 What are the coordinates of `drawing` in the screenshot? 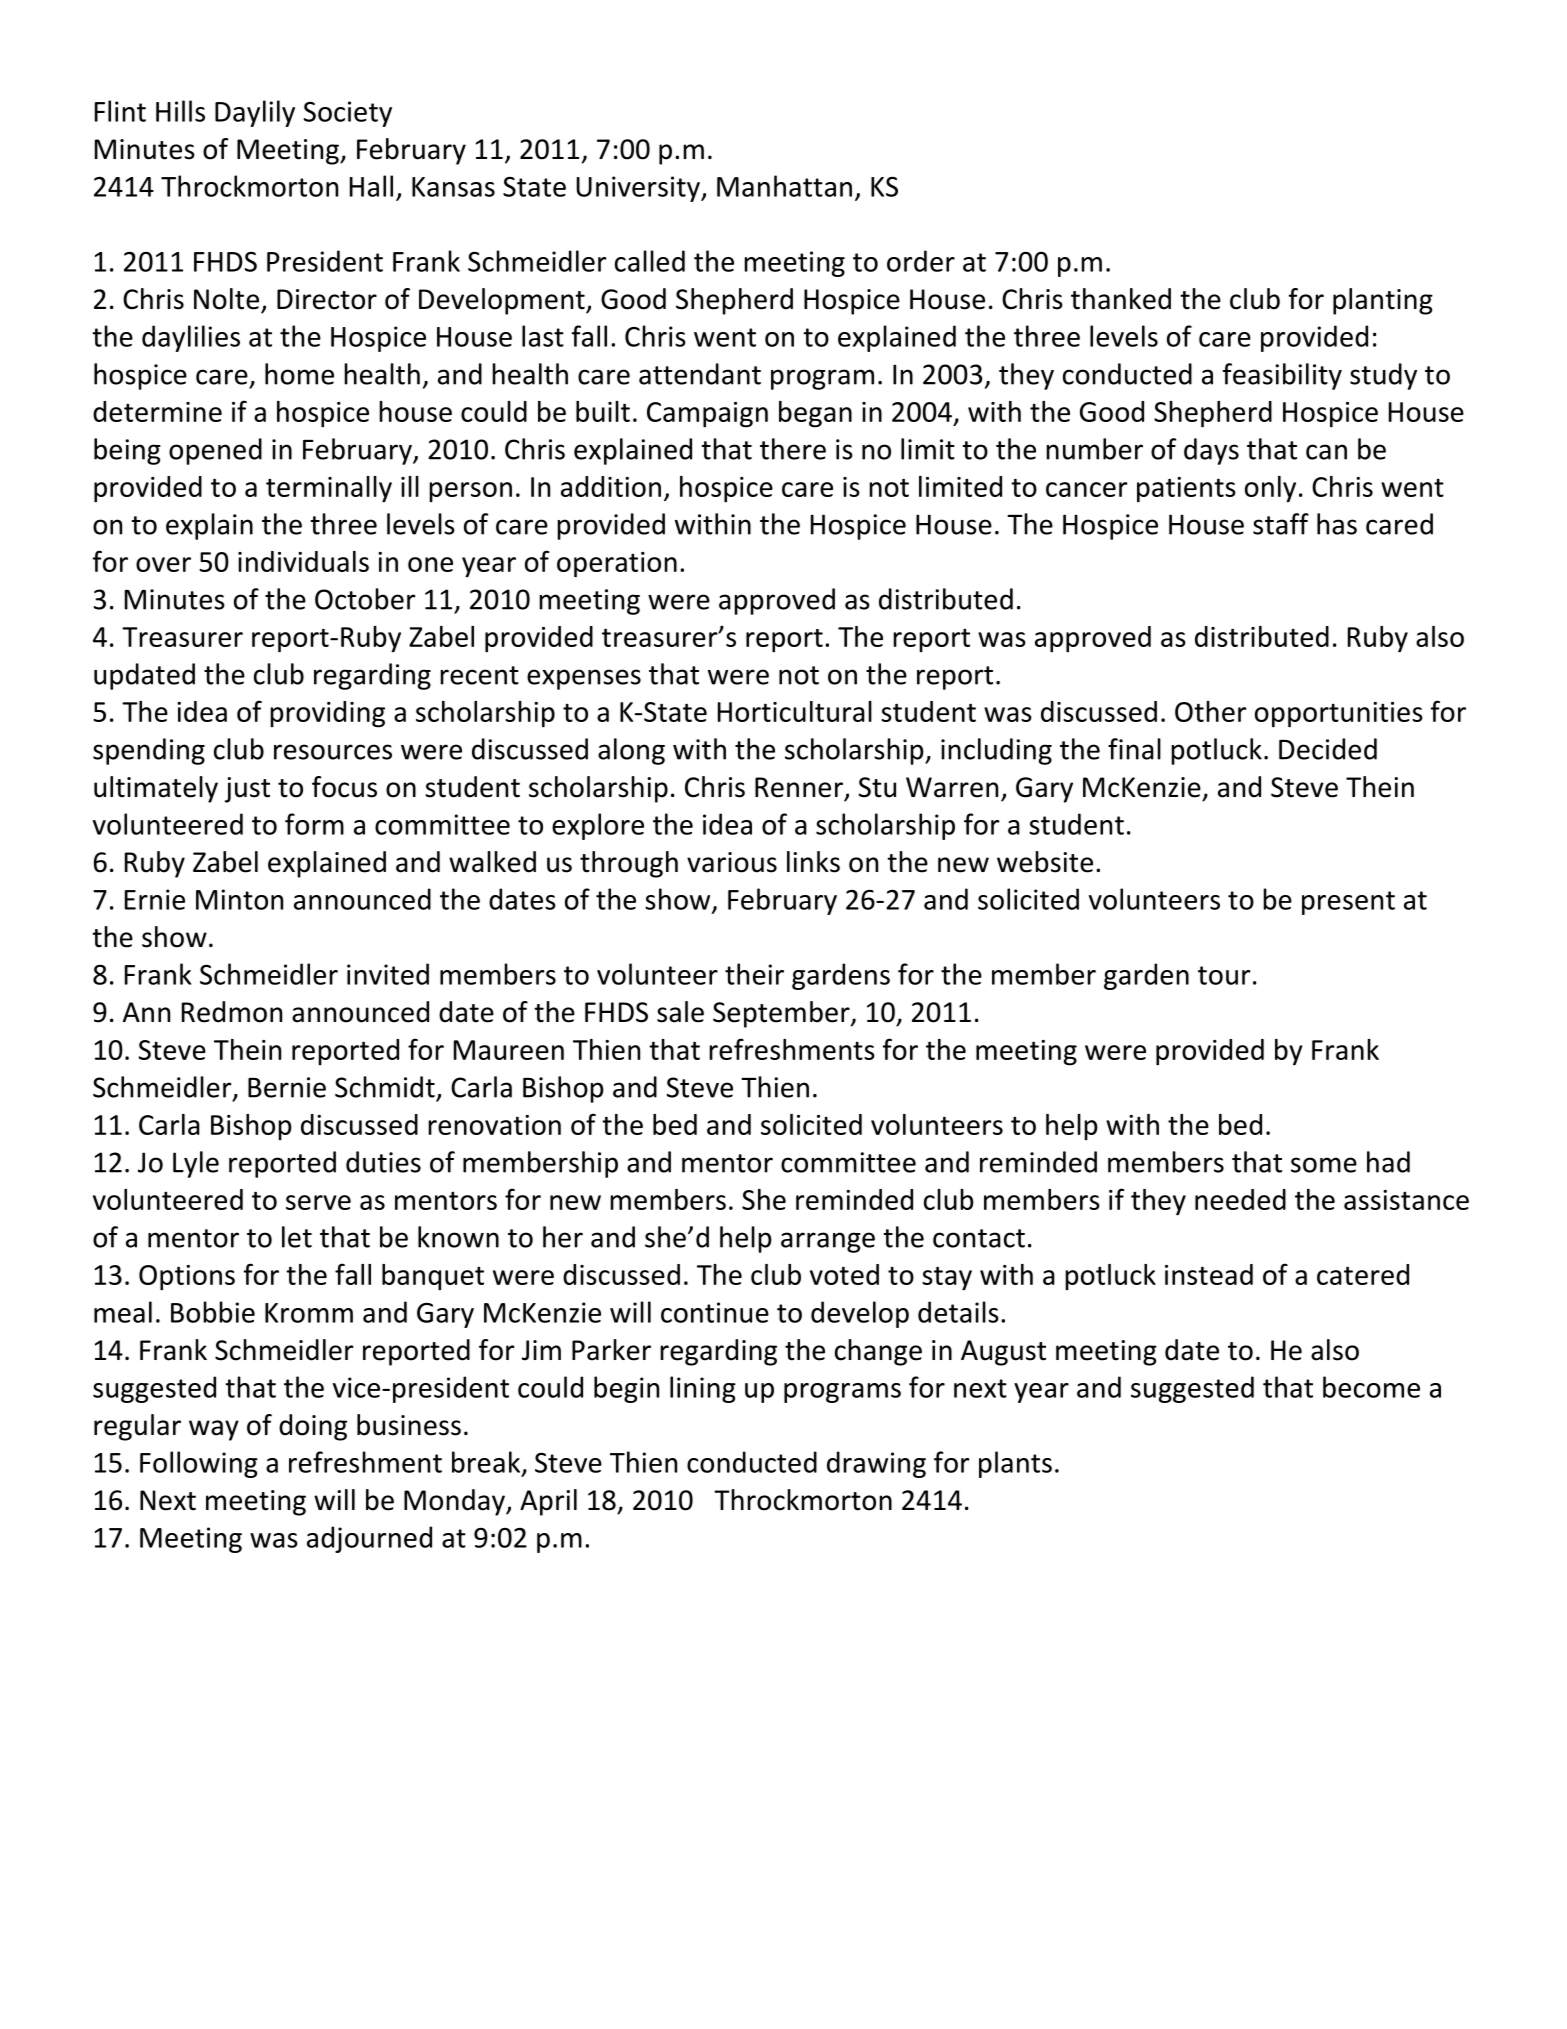 It's located at (876, 1464).
